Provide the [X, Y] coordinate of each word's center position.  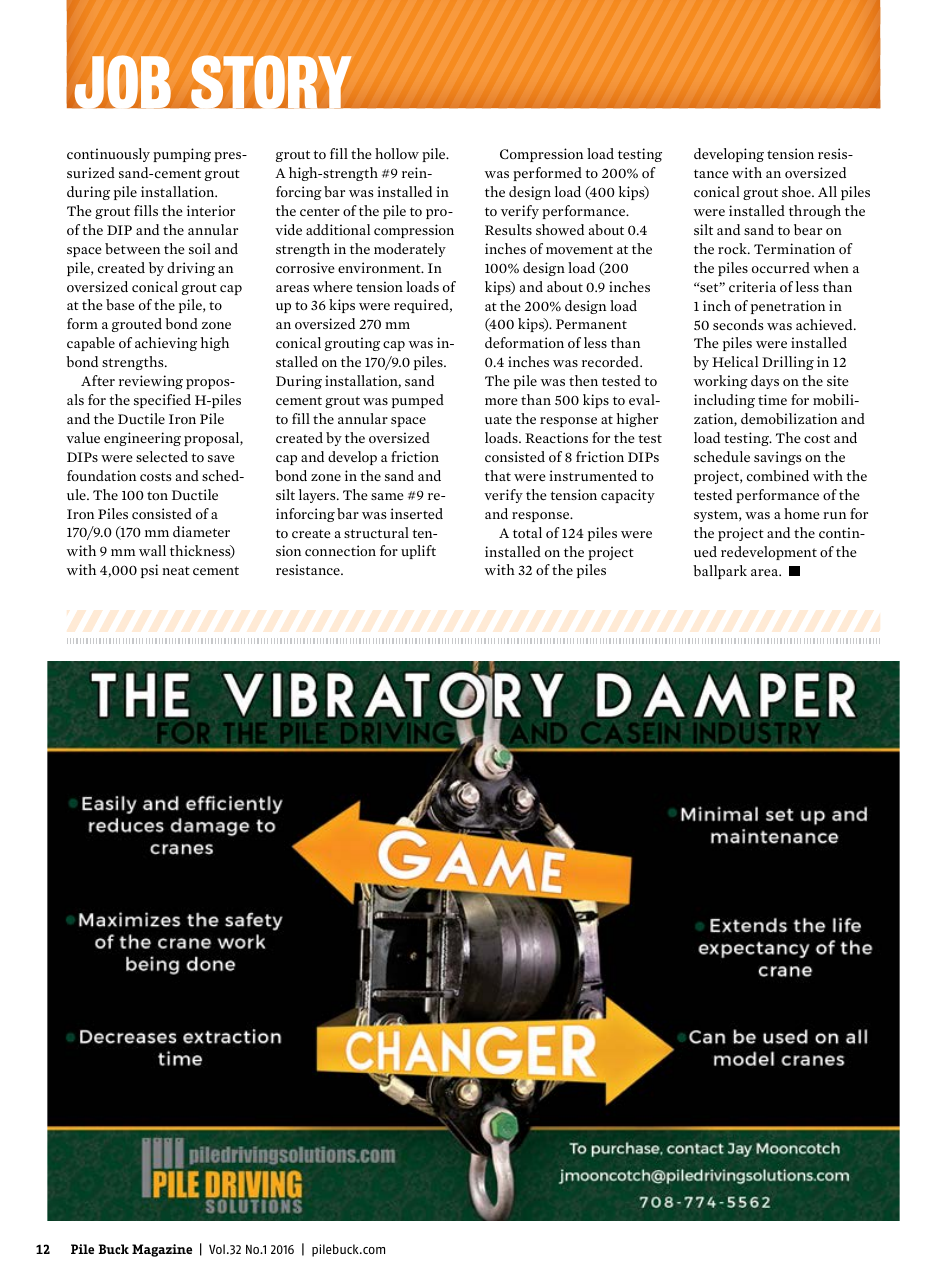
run [834, 515]
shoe [797, 191]
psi [149, 571]
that [498, 475]
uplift [418, 552]
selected [162, 456]
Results [508, 229]
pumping [182, 155]
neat [176, 570]
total [527, 532]
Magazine [162, 1250]
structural [376, 532]
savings [777, 458]
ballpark [720, 572]
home [802, 513]
